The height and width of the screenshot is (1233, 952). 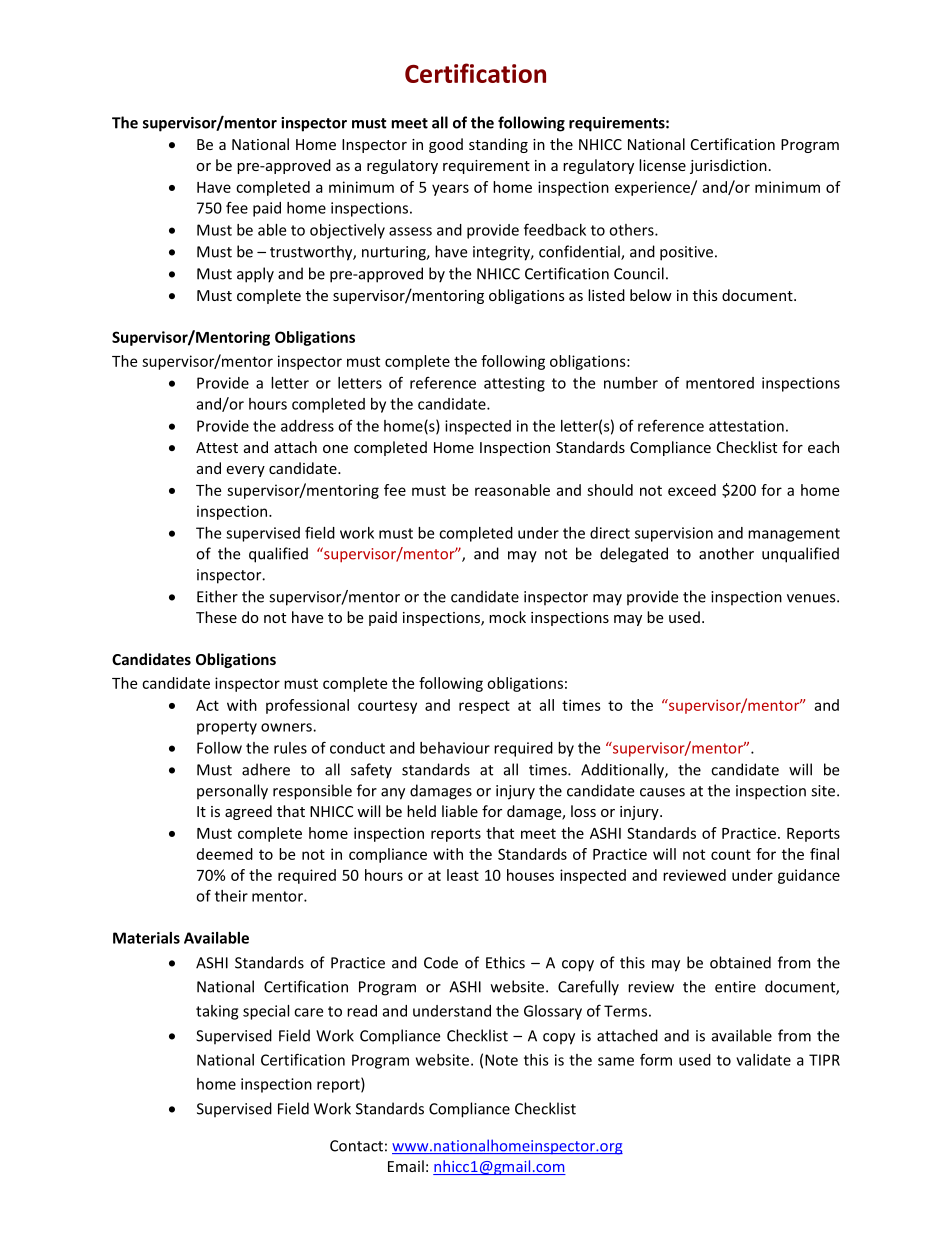 I want to click on Contact, so click(x=356, y=1146).
